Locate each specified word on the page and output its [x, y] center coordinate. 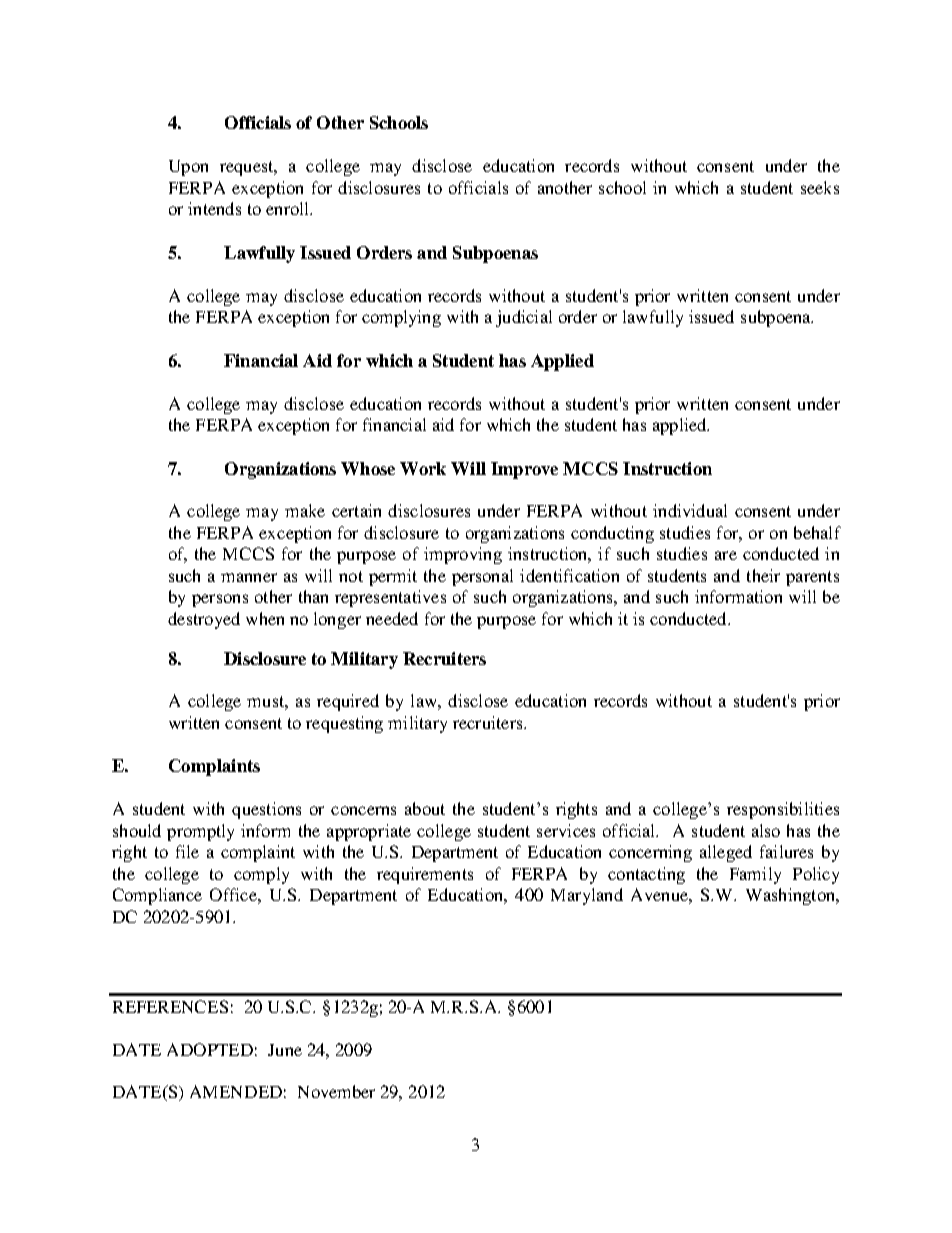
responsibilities [783, 810]
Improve [524, 470]
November [336, 1091]
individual [690, 510]
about [425, 808]
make [305, 510]
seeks [820, 187]
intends [214, 208]
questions [266, 810]
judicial [524, 318]
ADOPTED [210, 1049]
